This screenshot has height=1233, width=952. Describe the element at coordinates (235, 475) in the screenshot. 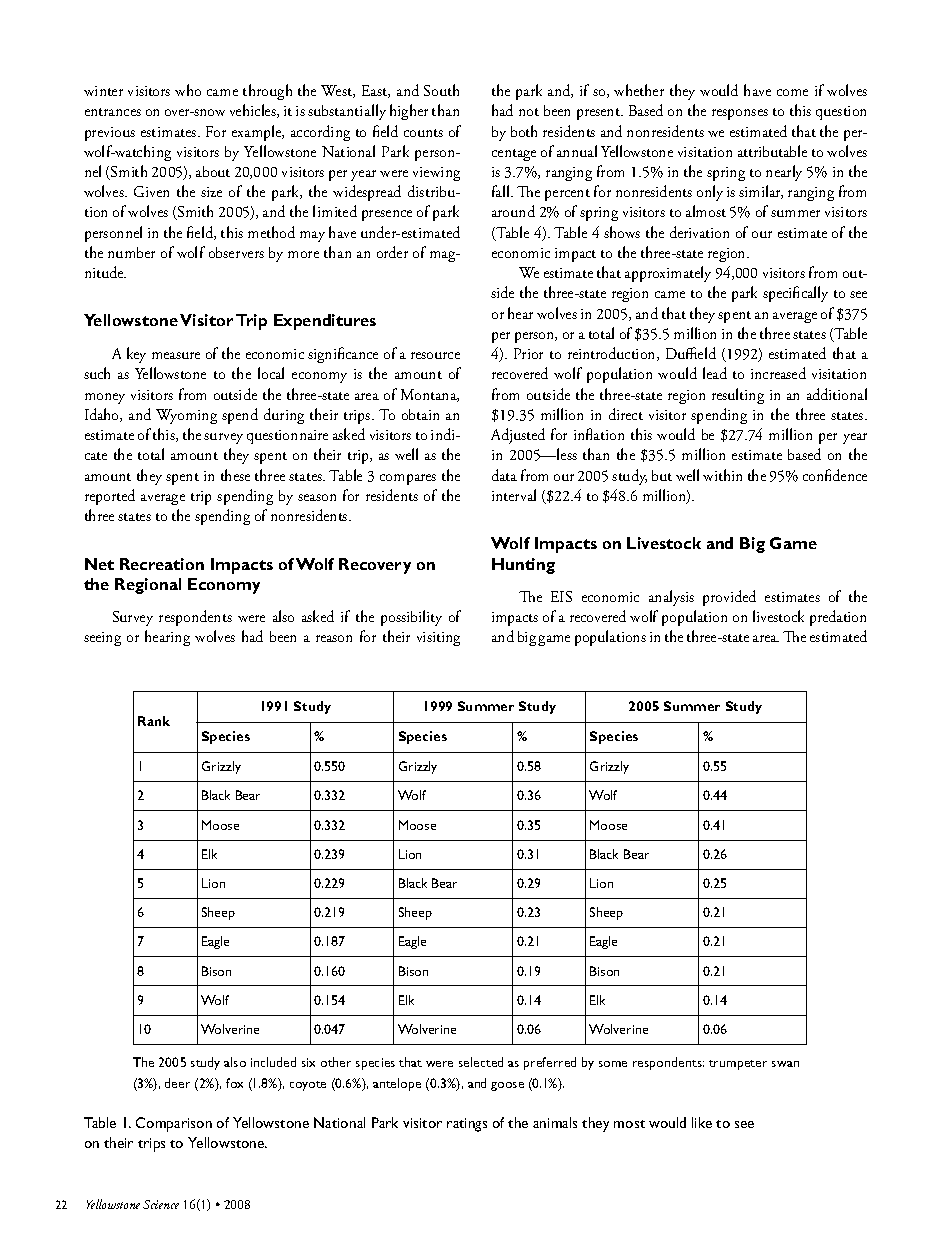

I see `these` at that location.
